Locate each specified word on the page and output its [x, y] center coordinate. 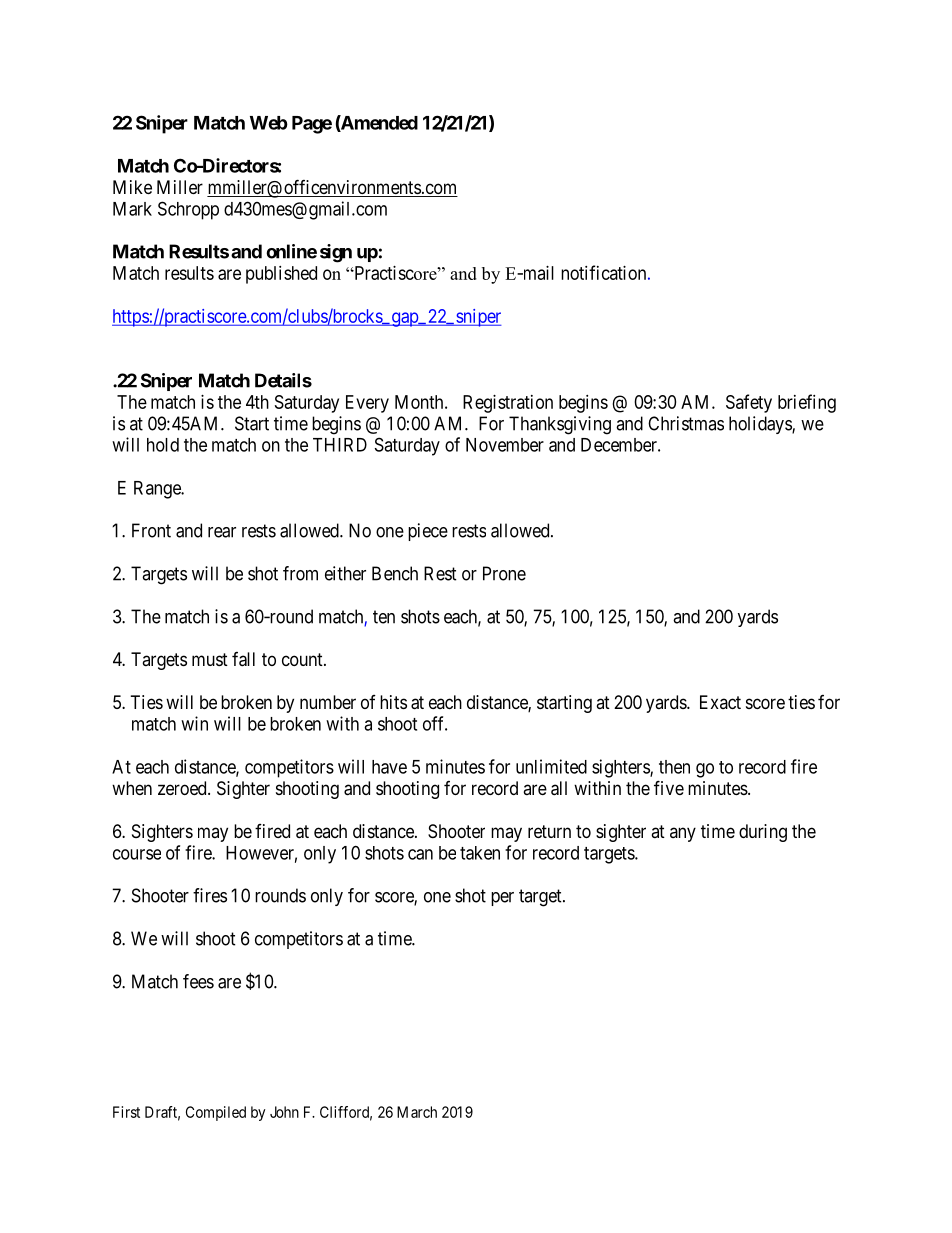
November [505, 445]
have [389, 767]
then [674, 767]
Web [269, 123]
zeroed [183, 788]
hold [163, 445]
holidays [761, 425]
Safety [749, 403]
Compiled [216, 1113]
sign [336, 253]
